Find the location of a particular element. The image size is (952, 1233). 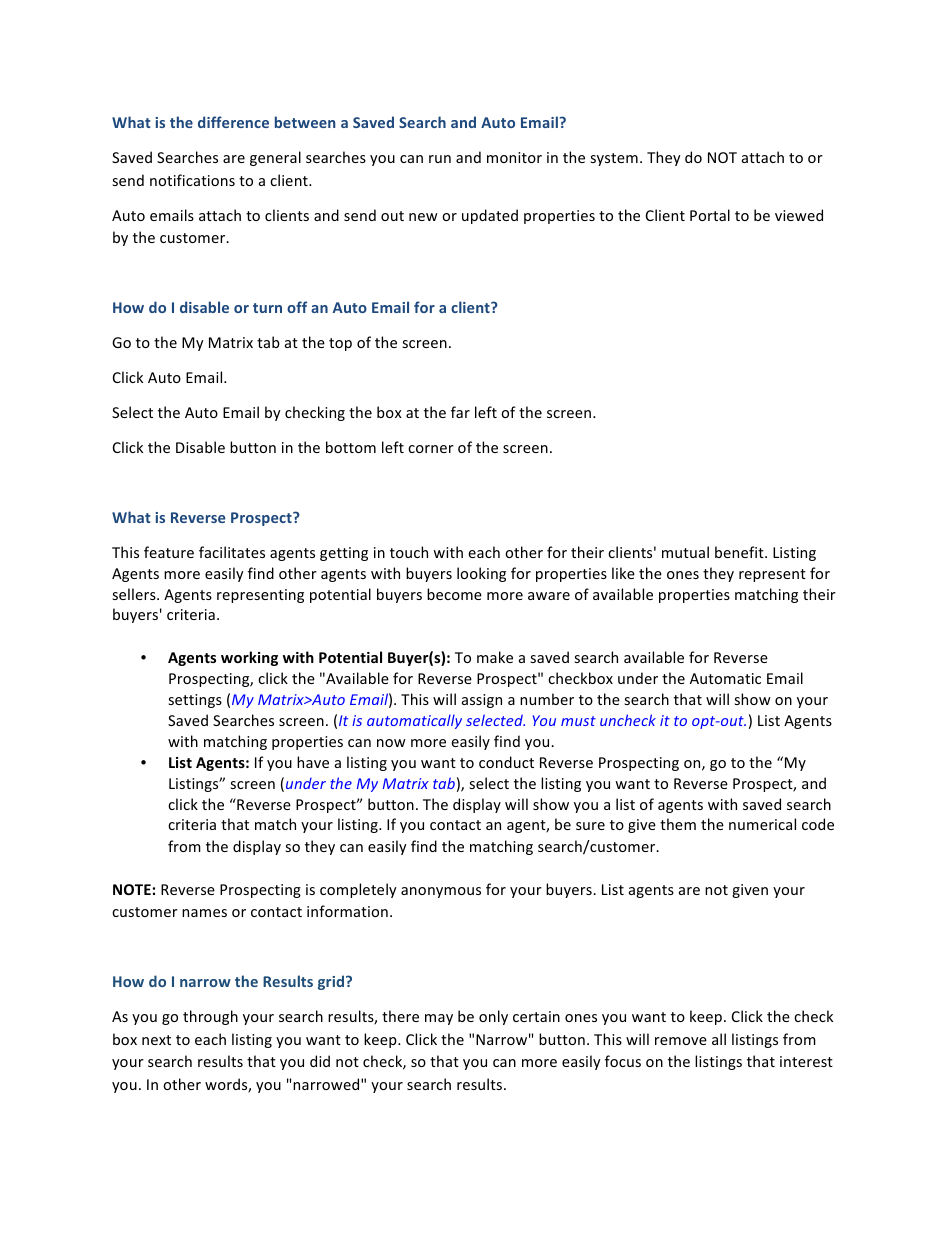

anonymous is located at coordinates (441, 892).
